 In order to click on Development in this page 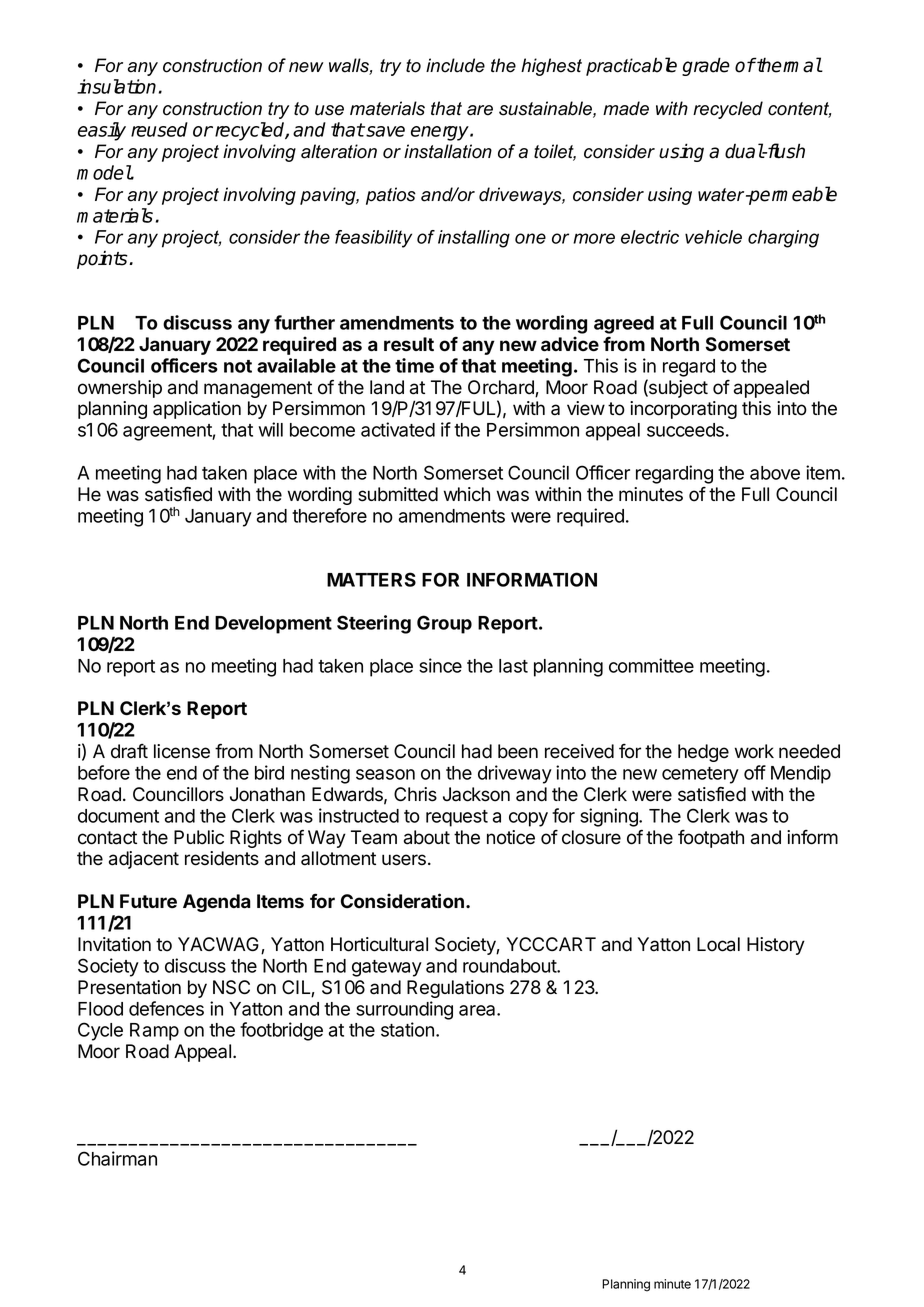, I will do `click(273, 625)`.
